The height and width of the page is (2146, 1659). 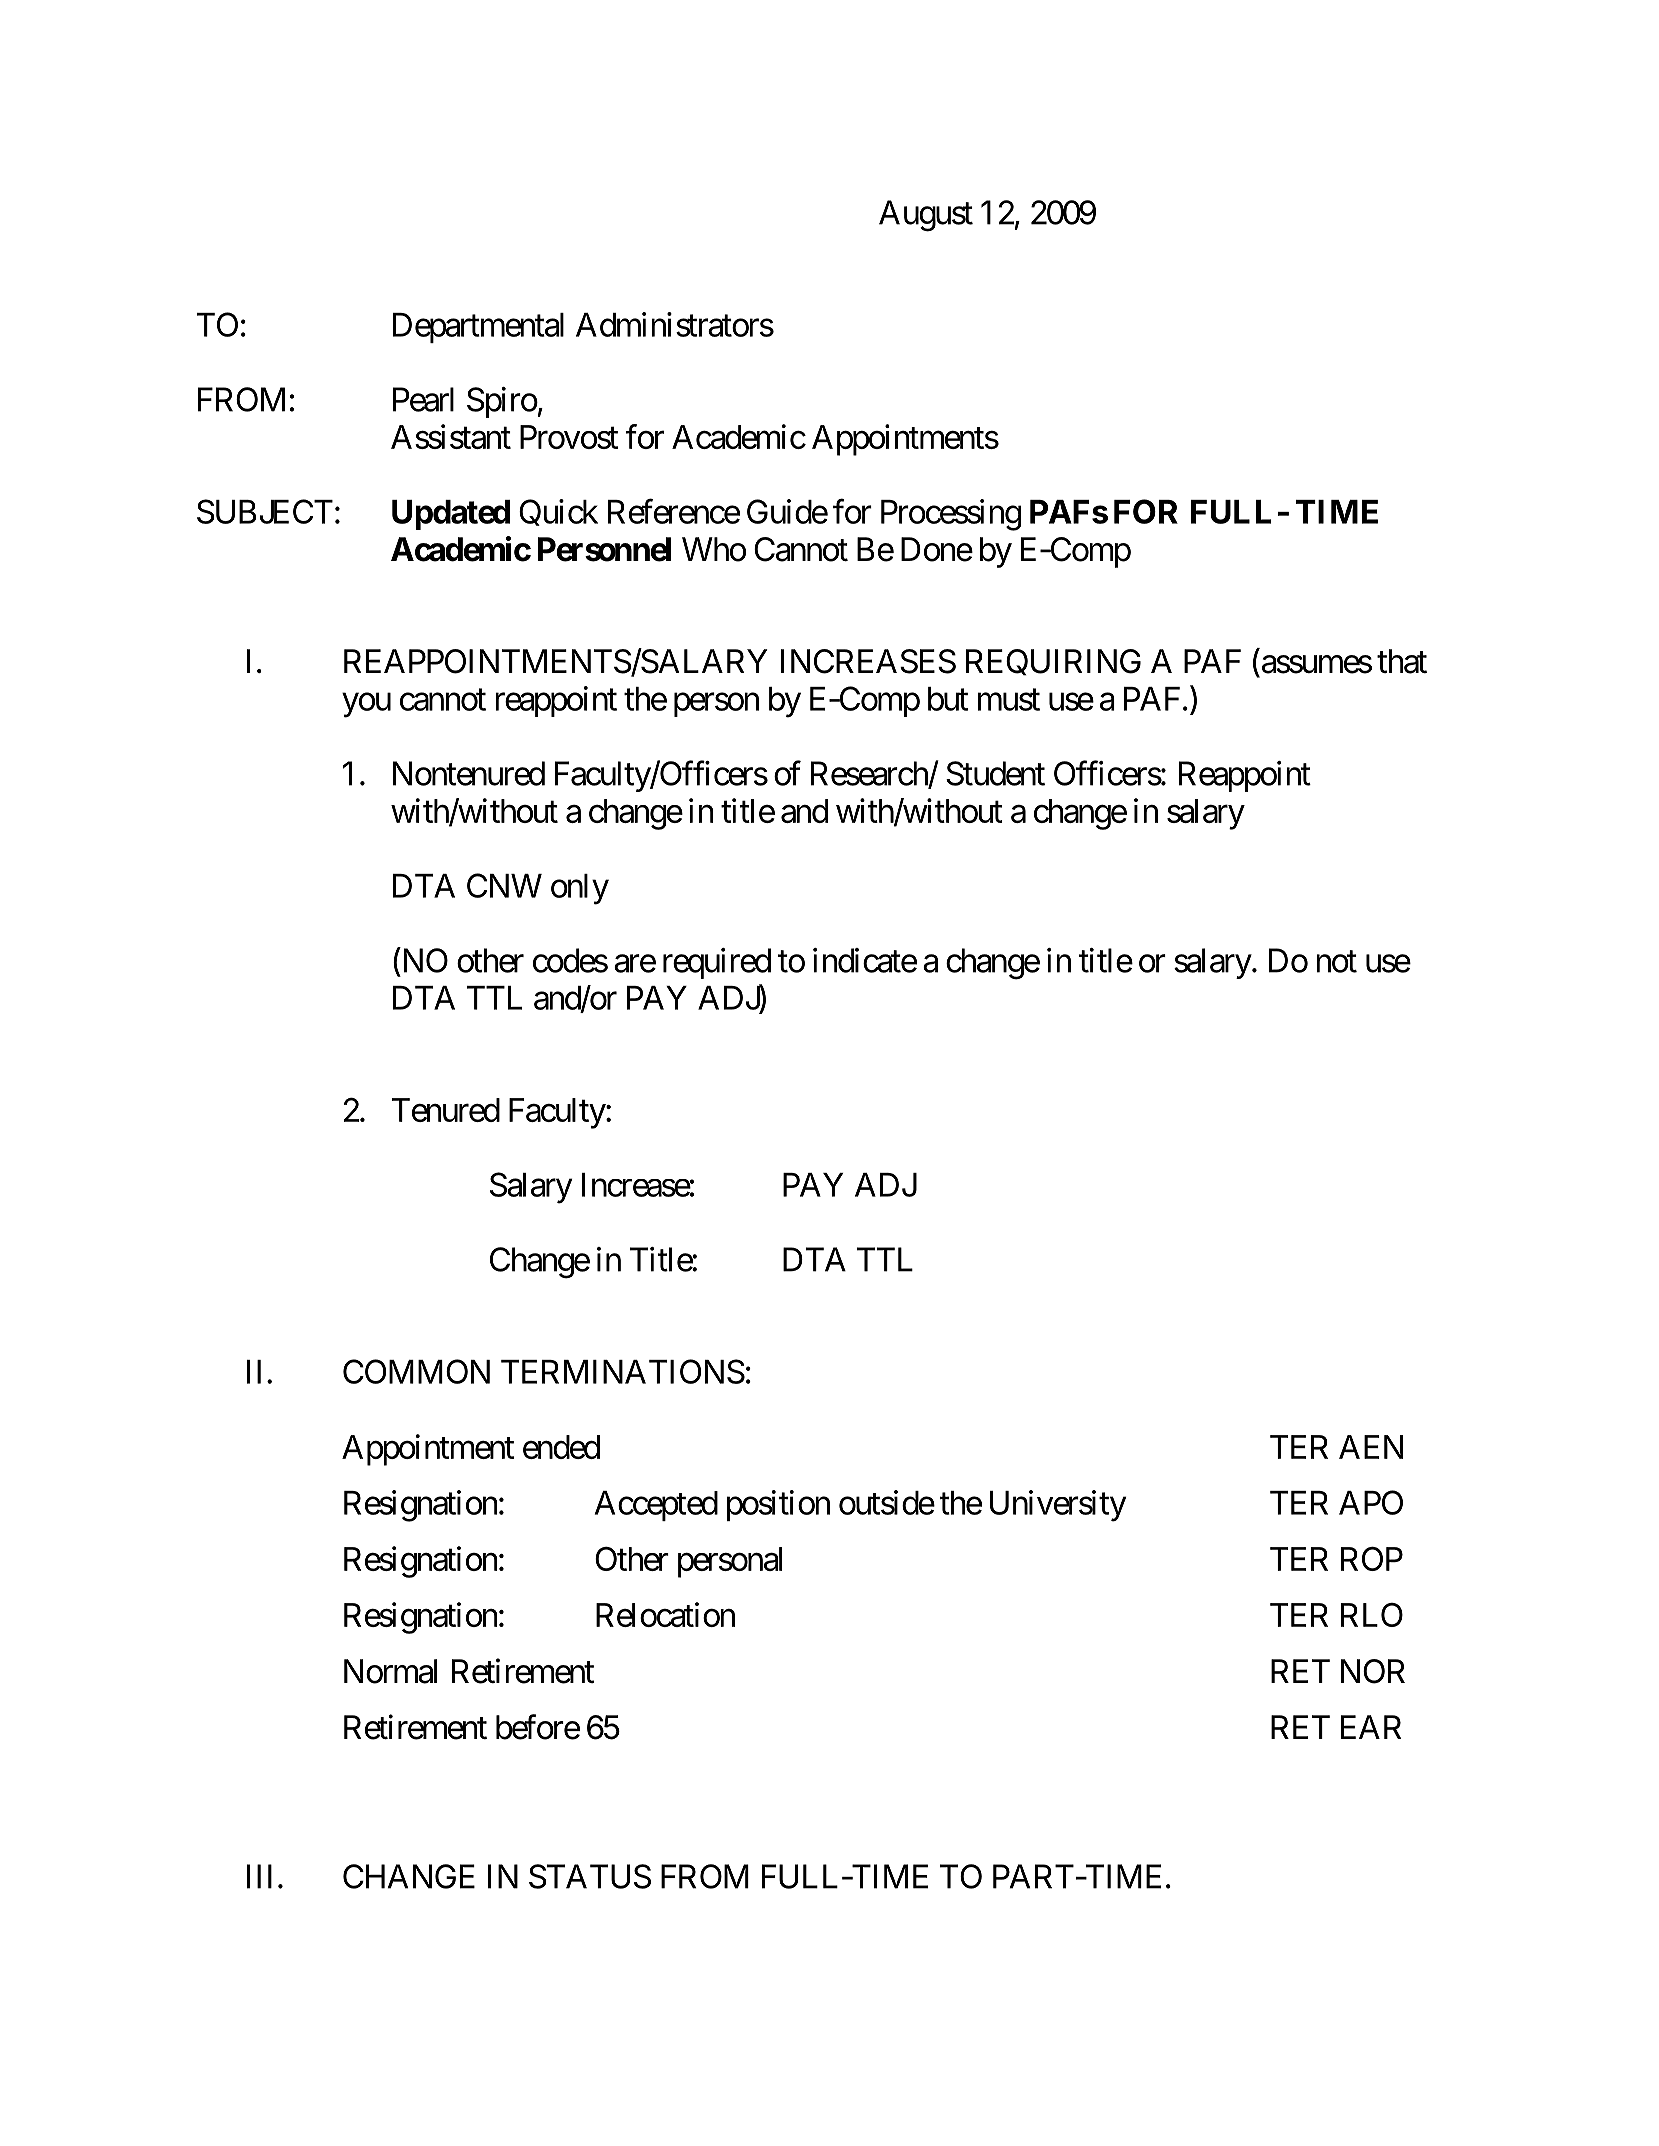 What do you see at coordinates (366, 705) in the page?
I see `you` at bounding box center [366, 705].
